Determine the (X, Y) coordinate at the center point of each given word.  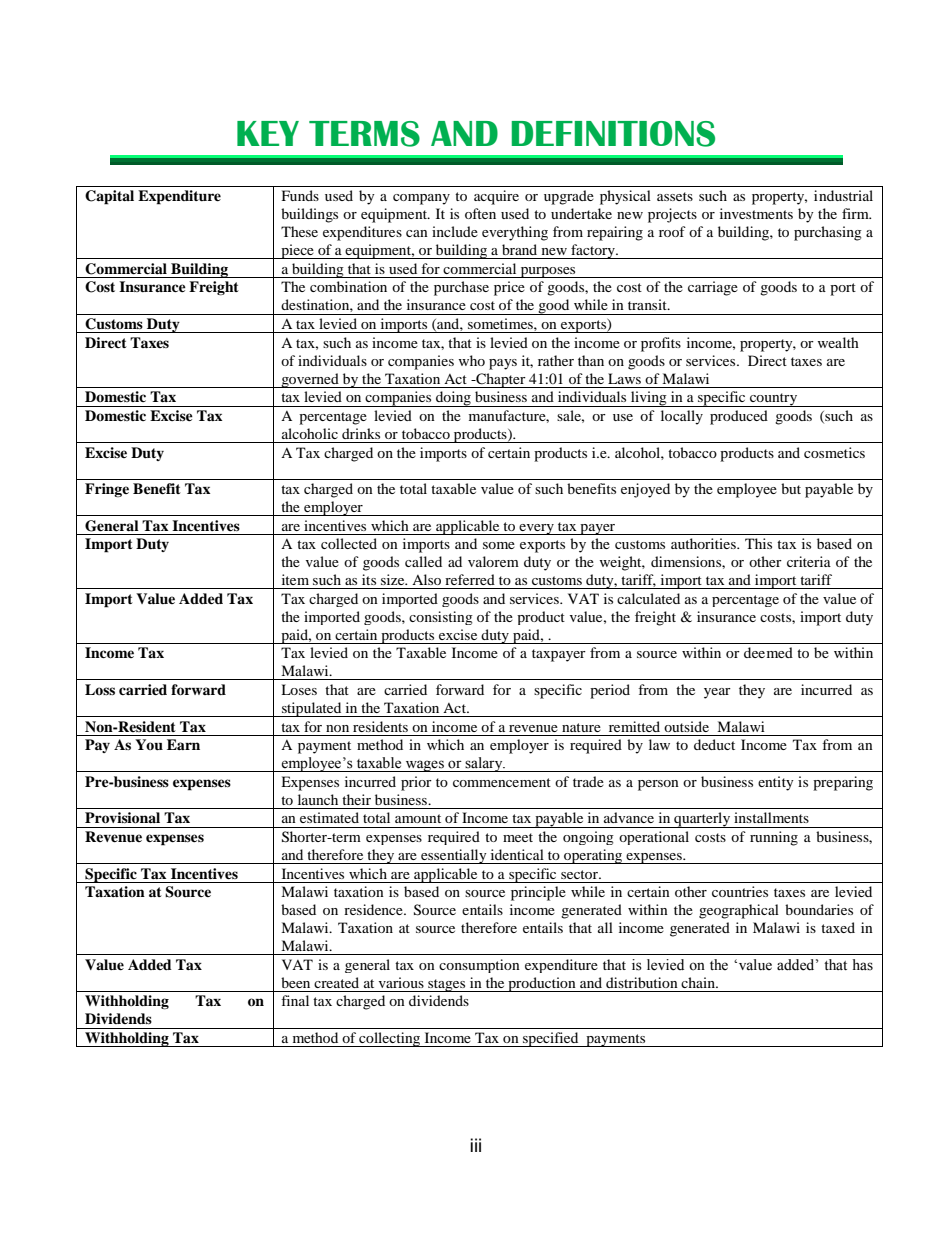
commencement (502, 782)
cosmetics (834, 452)
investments (756, 213)
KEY (268, 133)
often (480, 213)
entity (776, 783)
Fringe (107, 490)
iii (475, 1145)
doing (453, 399)
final (295, 1000)
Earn (183, 744)
